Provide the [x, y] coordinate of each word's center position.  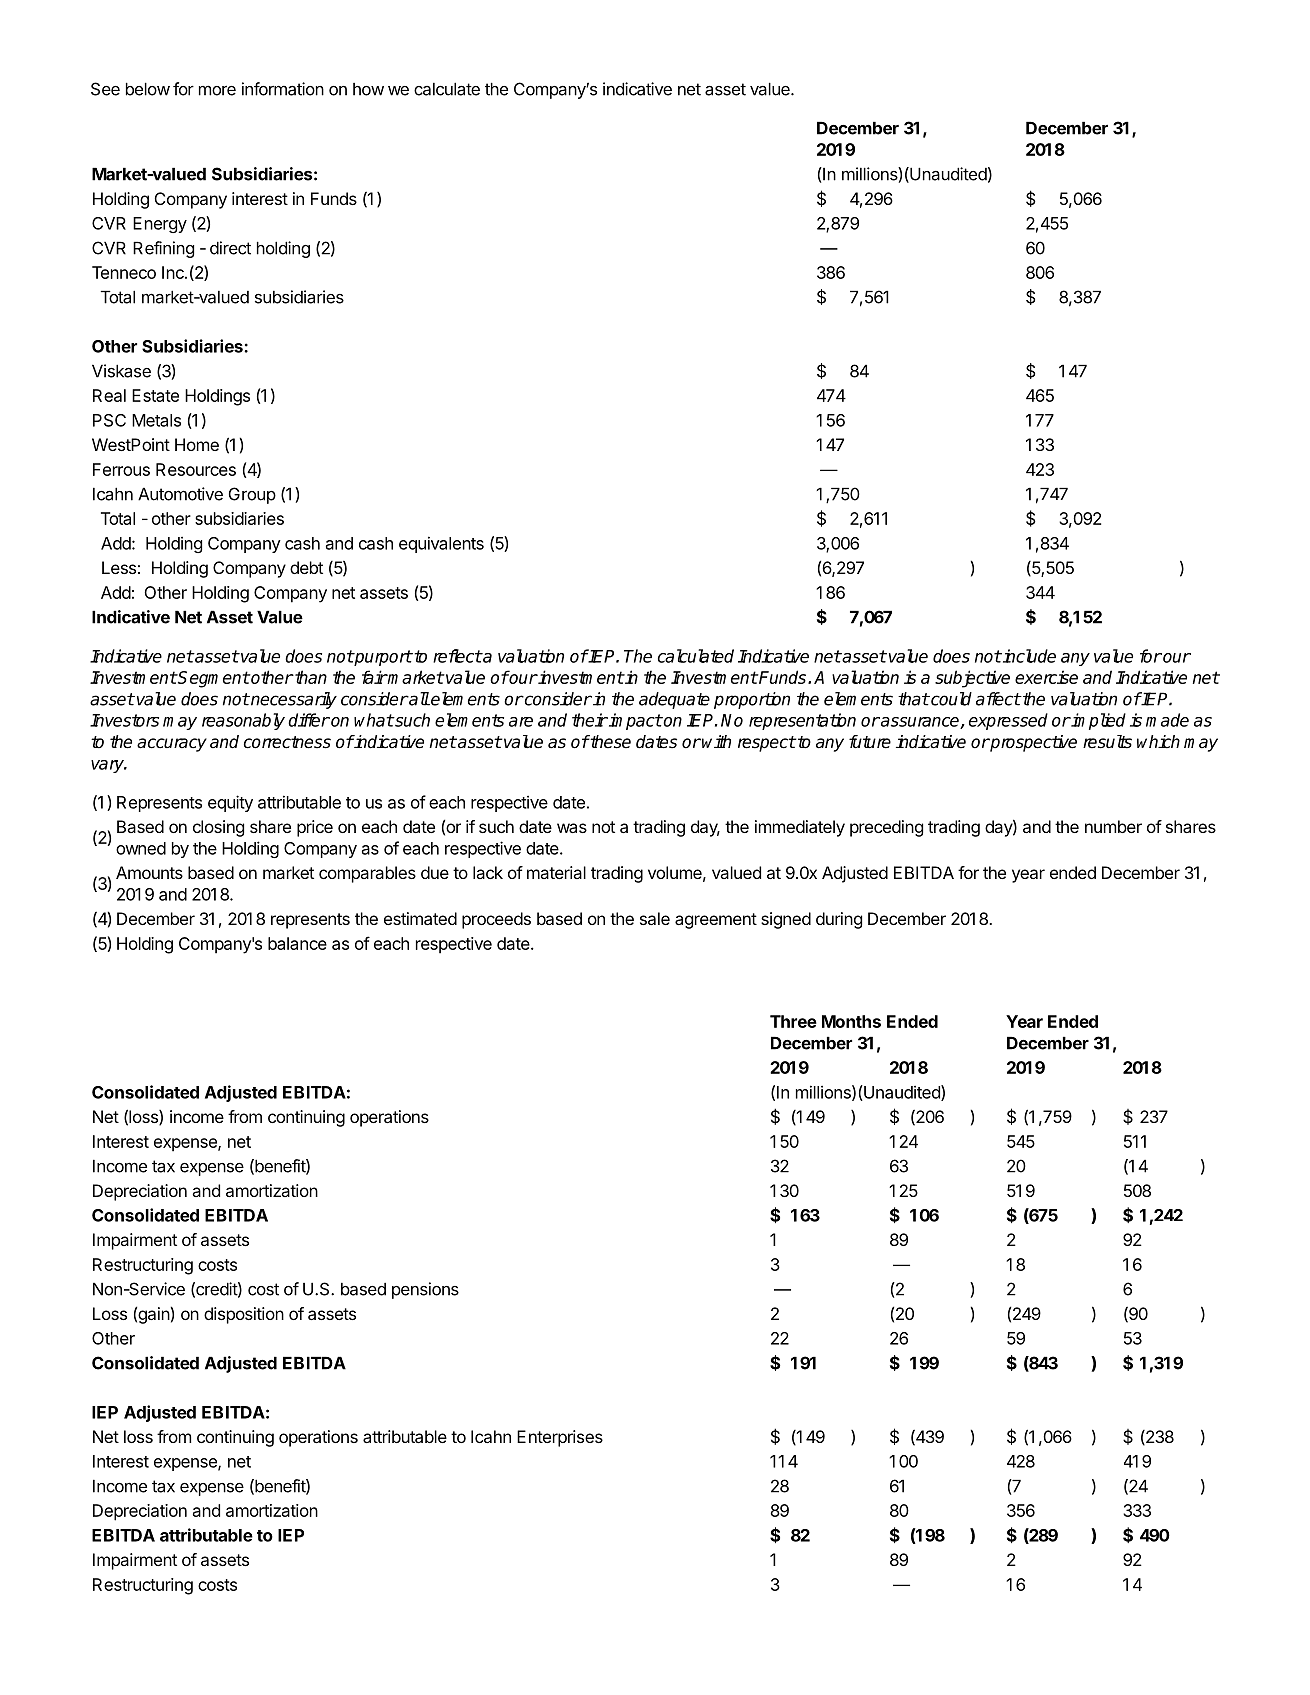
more [217, 90]
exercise [1046, 677]
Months [851, 1021]
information [283, 89]
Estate [155, 395]
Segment [213, 679]
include [1028, 656]
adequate [674, 700]
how [368, 89]
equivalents [441, 544]
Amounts [149, 872]
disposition [244, 1315]
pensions [425, 1290]
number [1113, 826]
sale [655, 918]
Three [793, 1021]
